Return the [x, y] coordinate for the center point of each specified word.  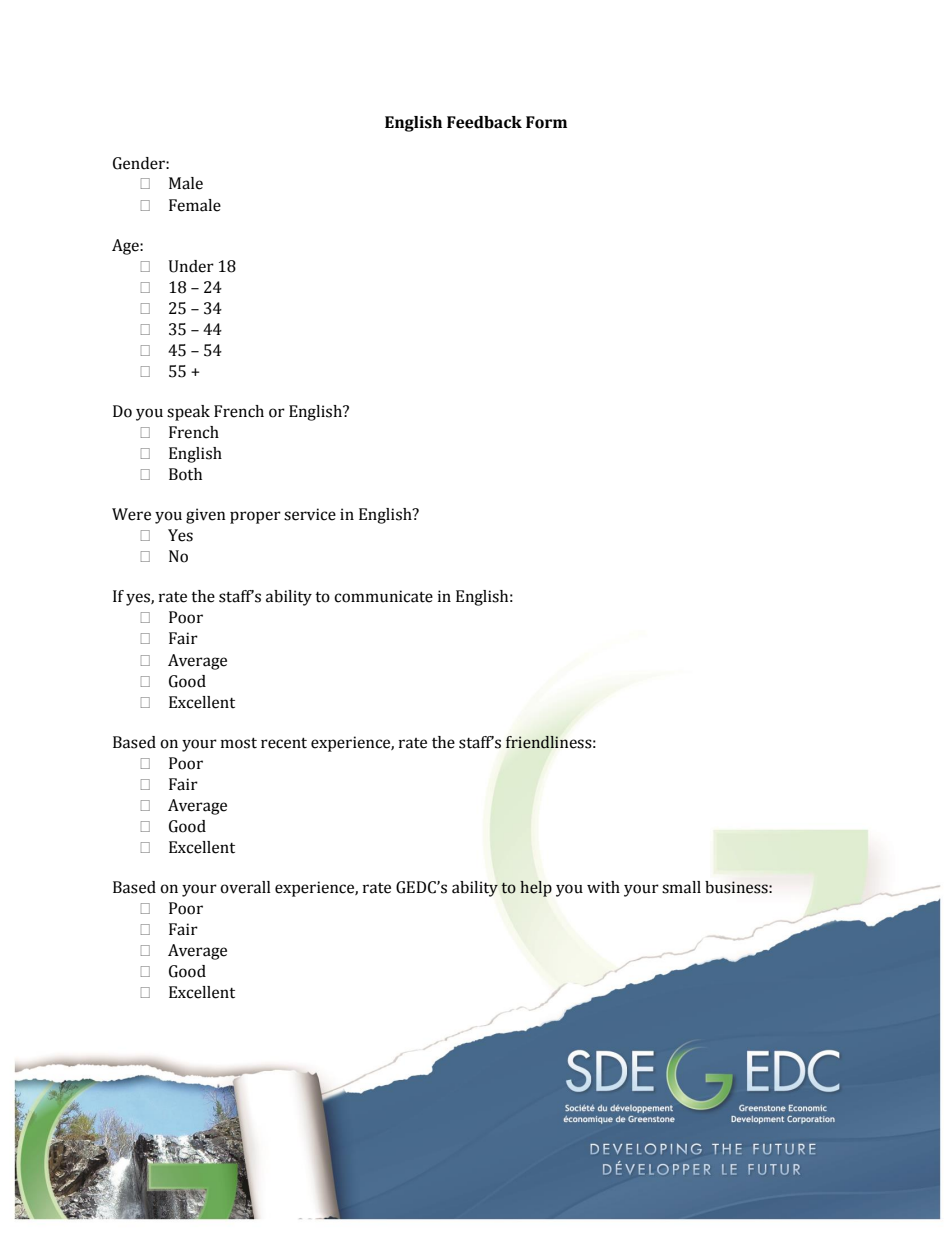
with [603, 887]
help [536, 889]
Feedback [484, 122]
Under [191, 266]
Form [546, 122]
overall [245, 887]
